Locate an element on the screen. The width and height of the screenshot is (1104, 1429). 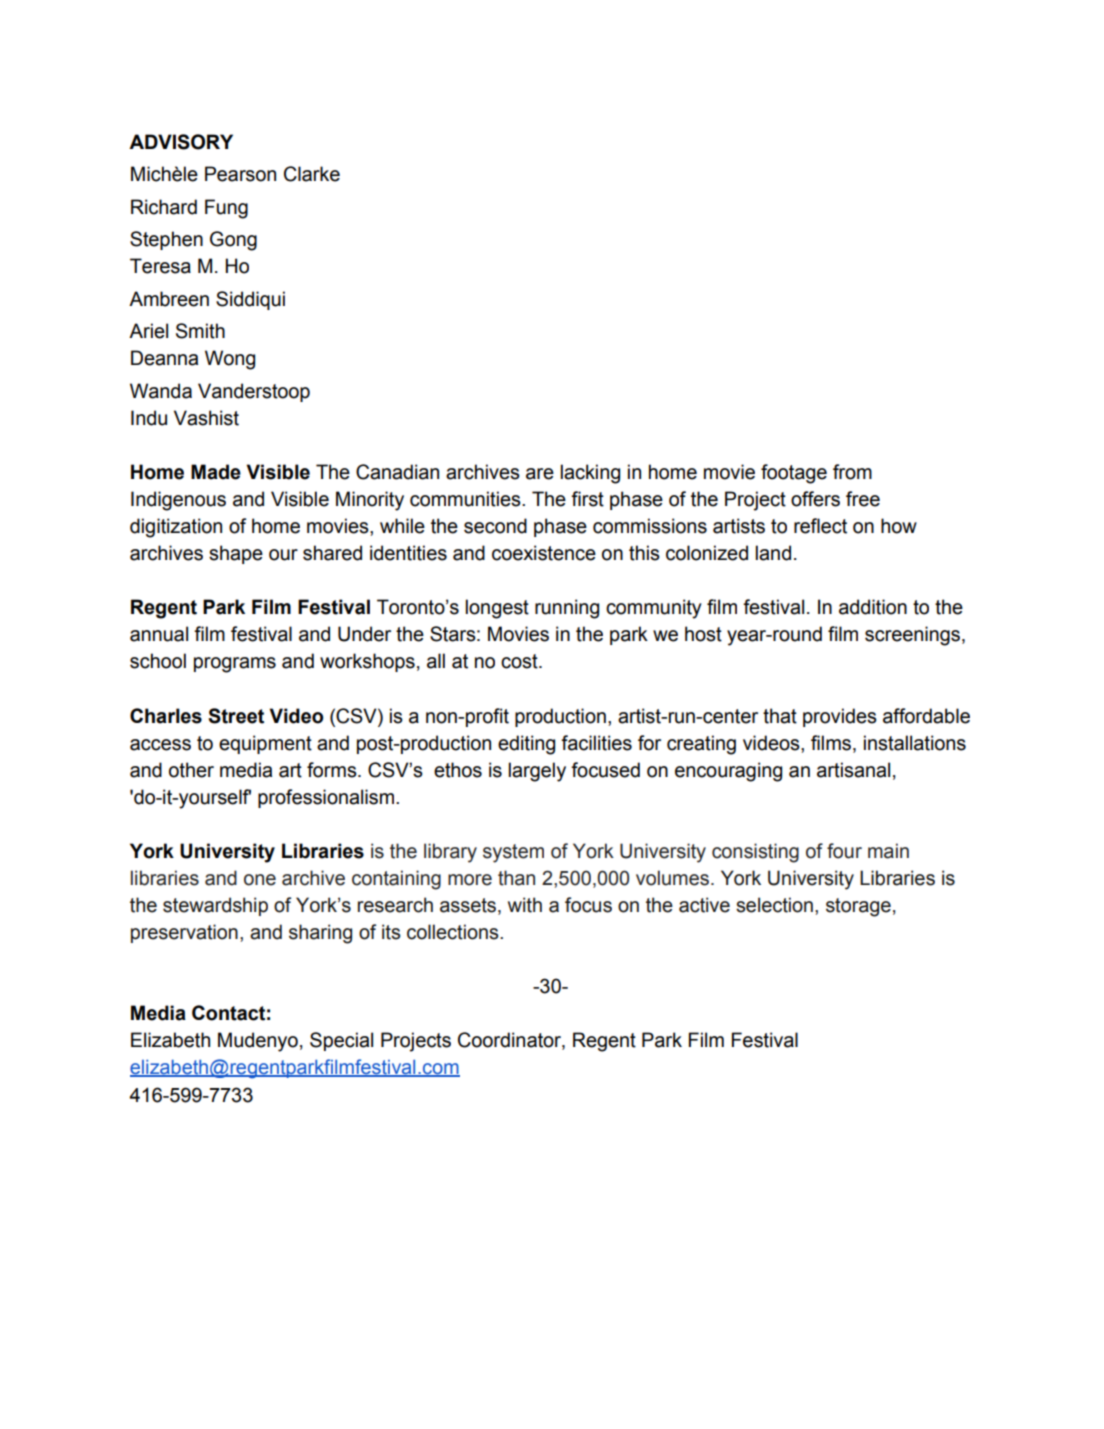
collections is located at coordinates (454, 932).
